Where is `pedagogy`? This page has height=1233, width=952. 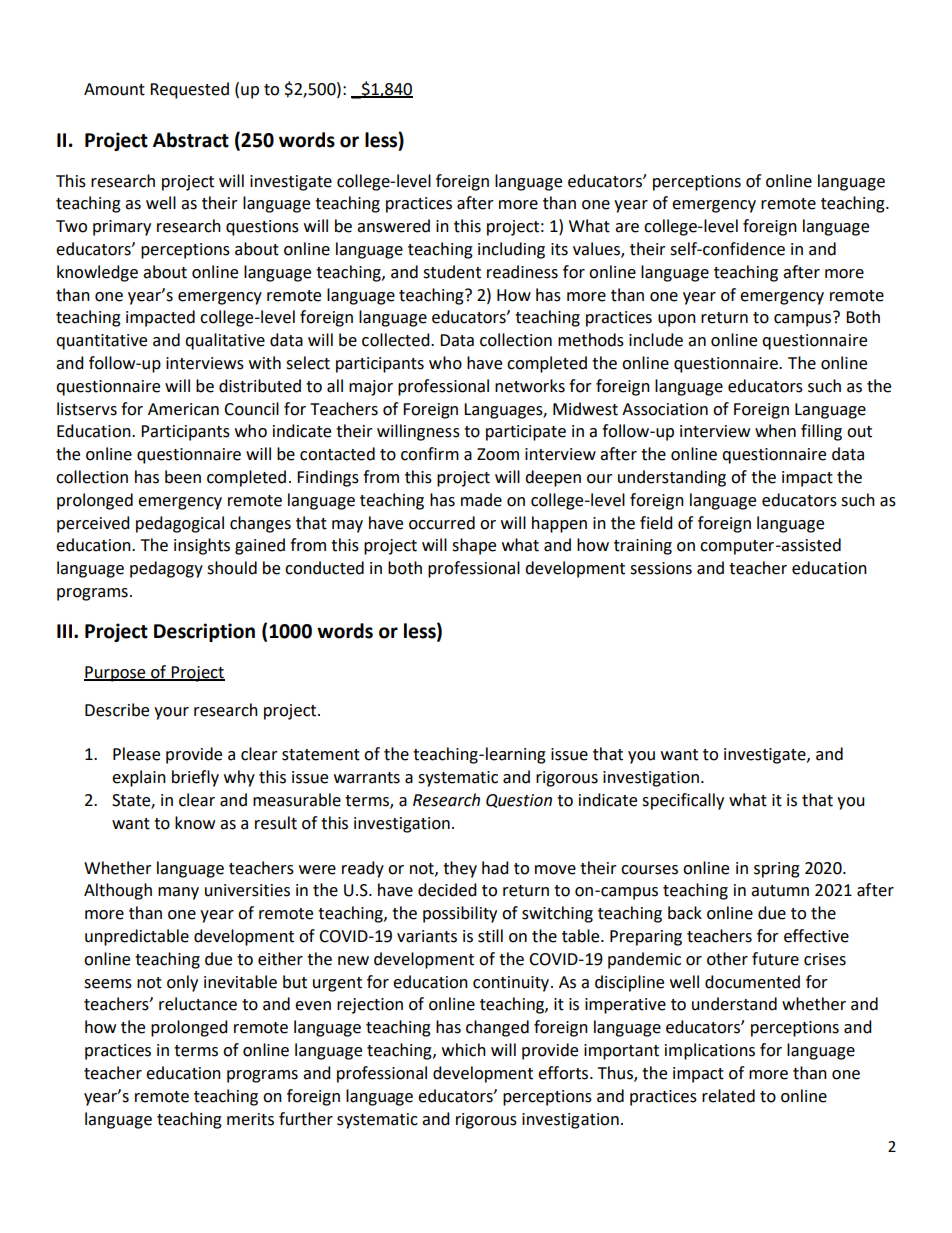
pedagogy is located at coordinates (166, 569).
